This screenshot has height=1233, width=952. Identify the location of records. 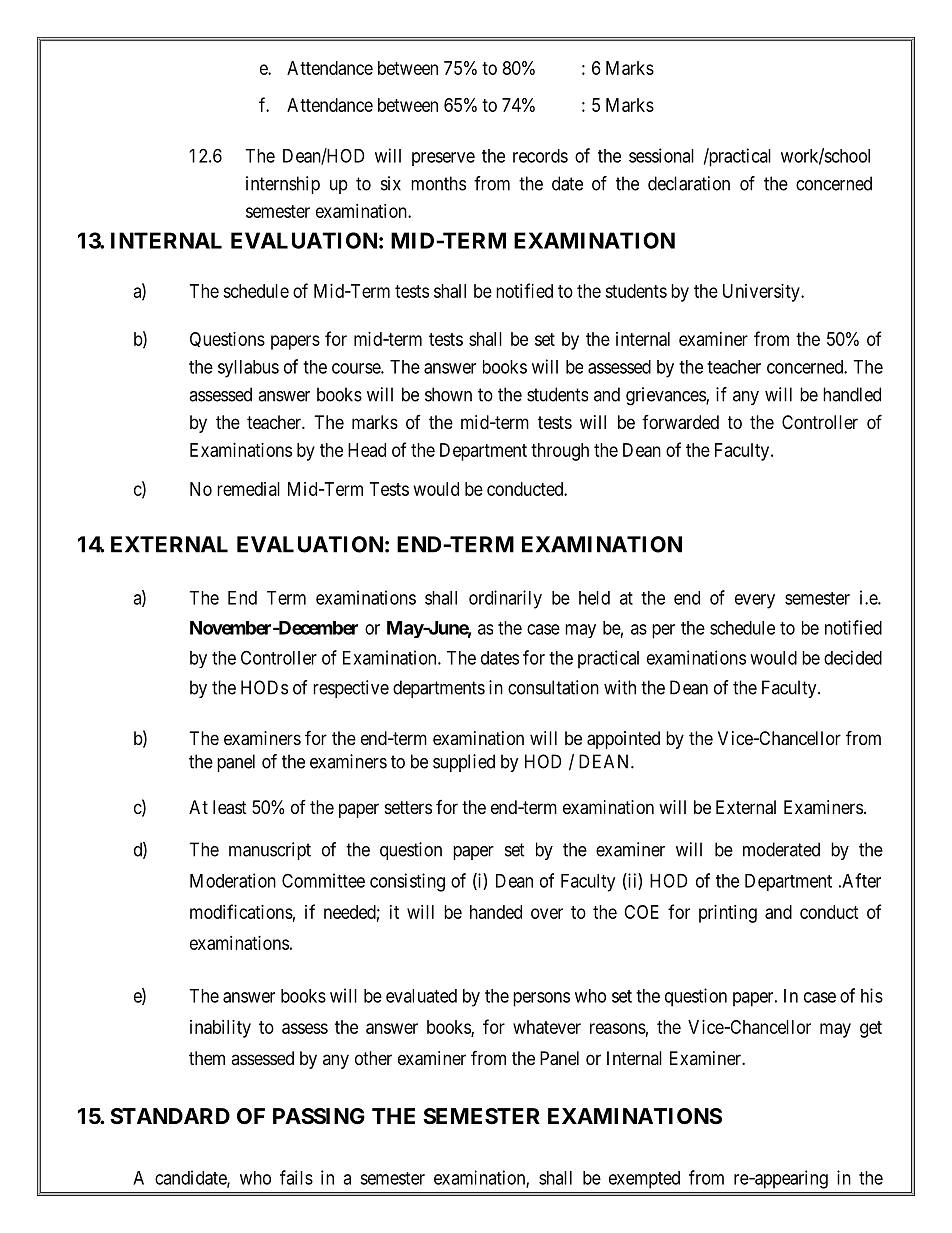
(540, 156).
